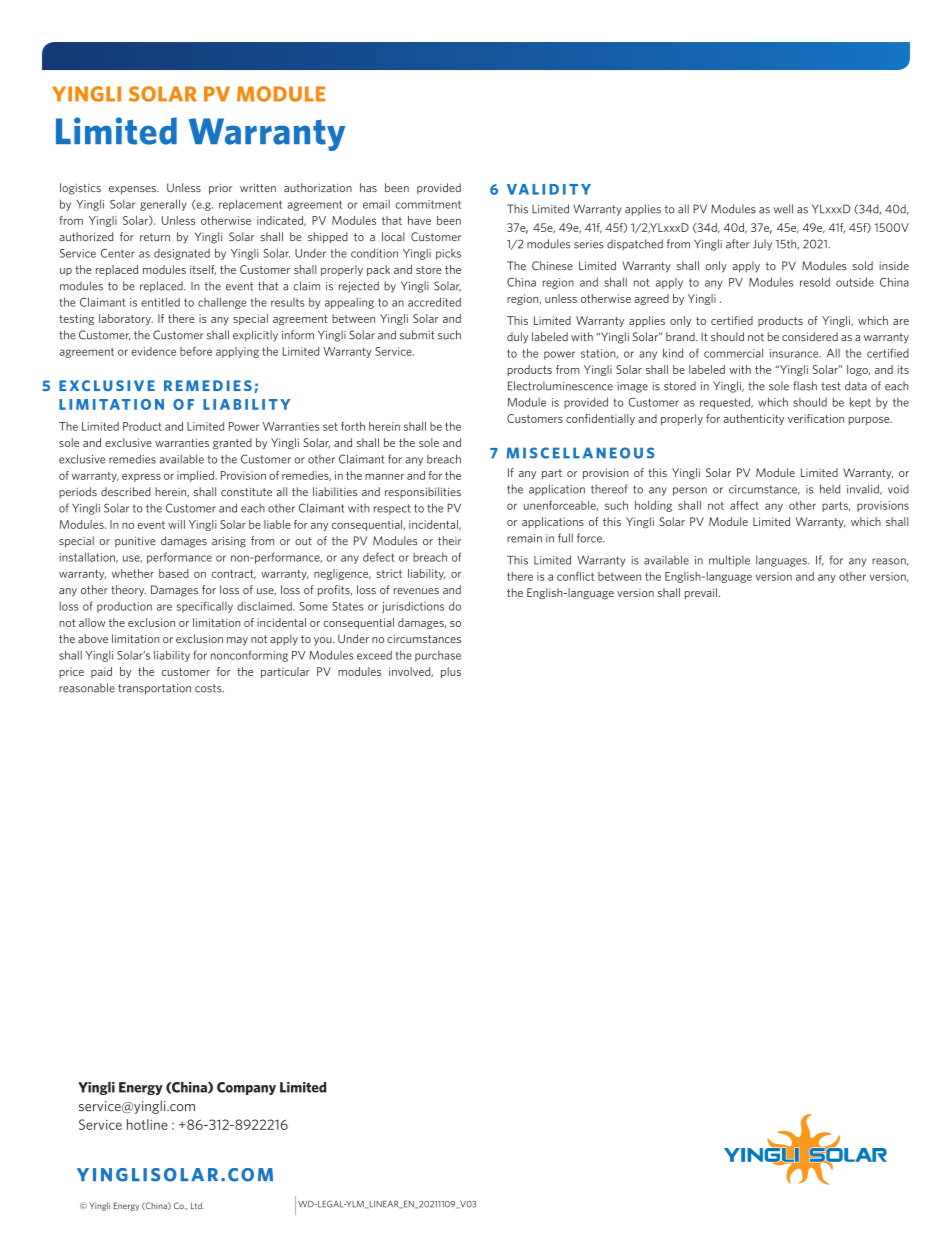  What do you see at coordinates (560, 386) in the screenshot?
I see `Electroluminescence` at bounding box center [560, 386].
